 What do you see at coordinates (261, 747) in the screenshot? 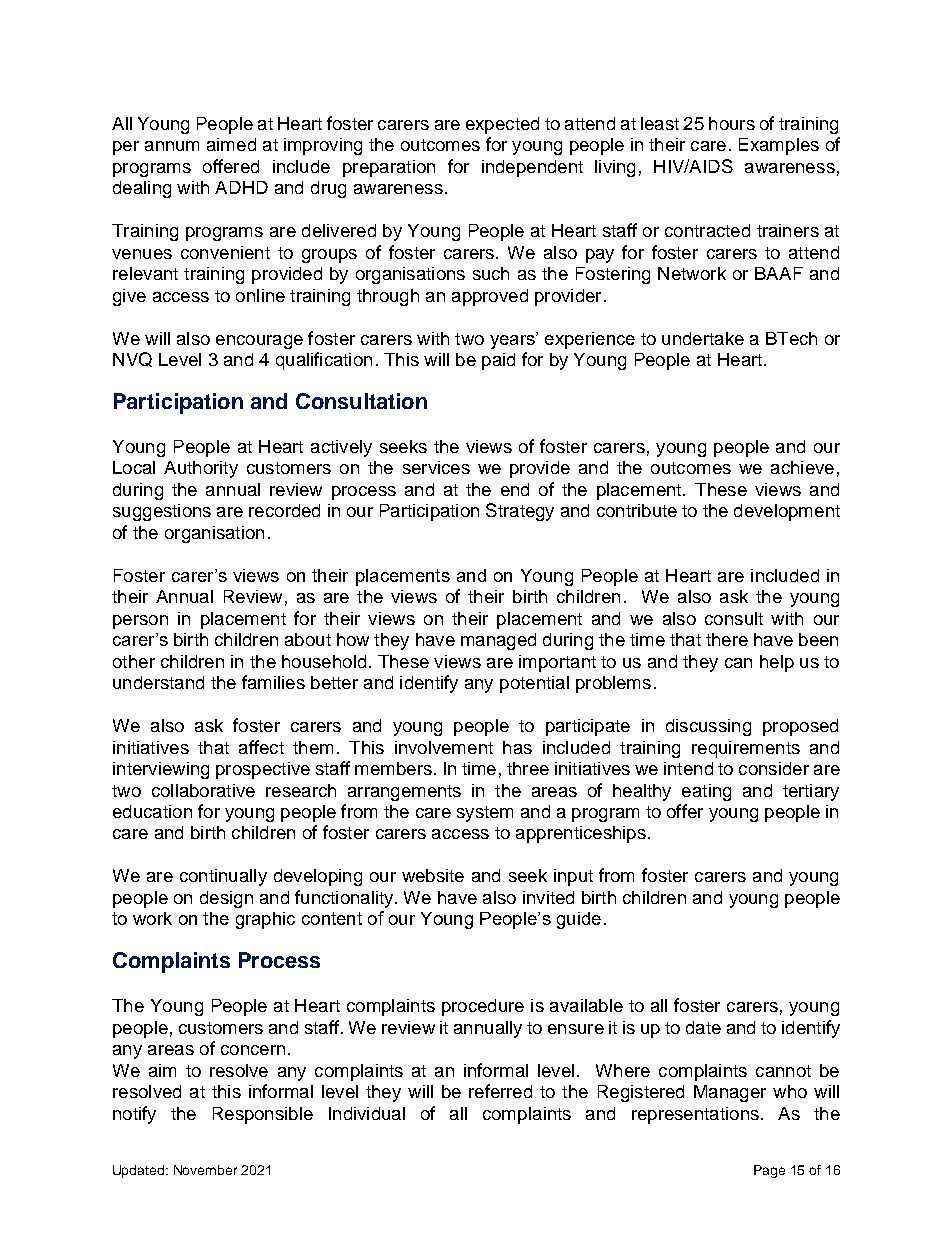
I see `affect` at bounding box center [261, 747].
